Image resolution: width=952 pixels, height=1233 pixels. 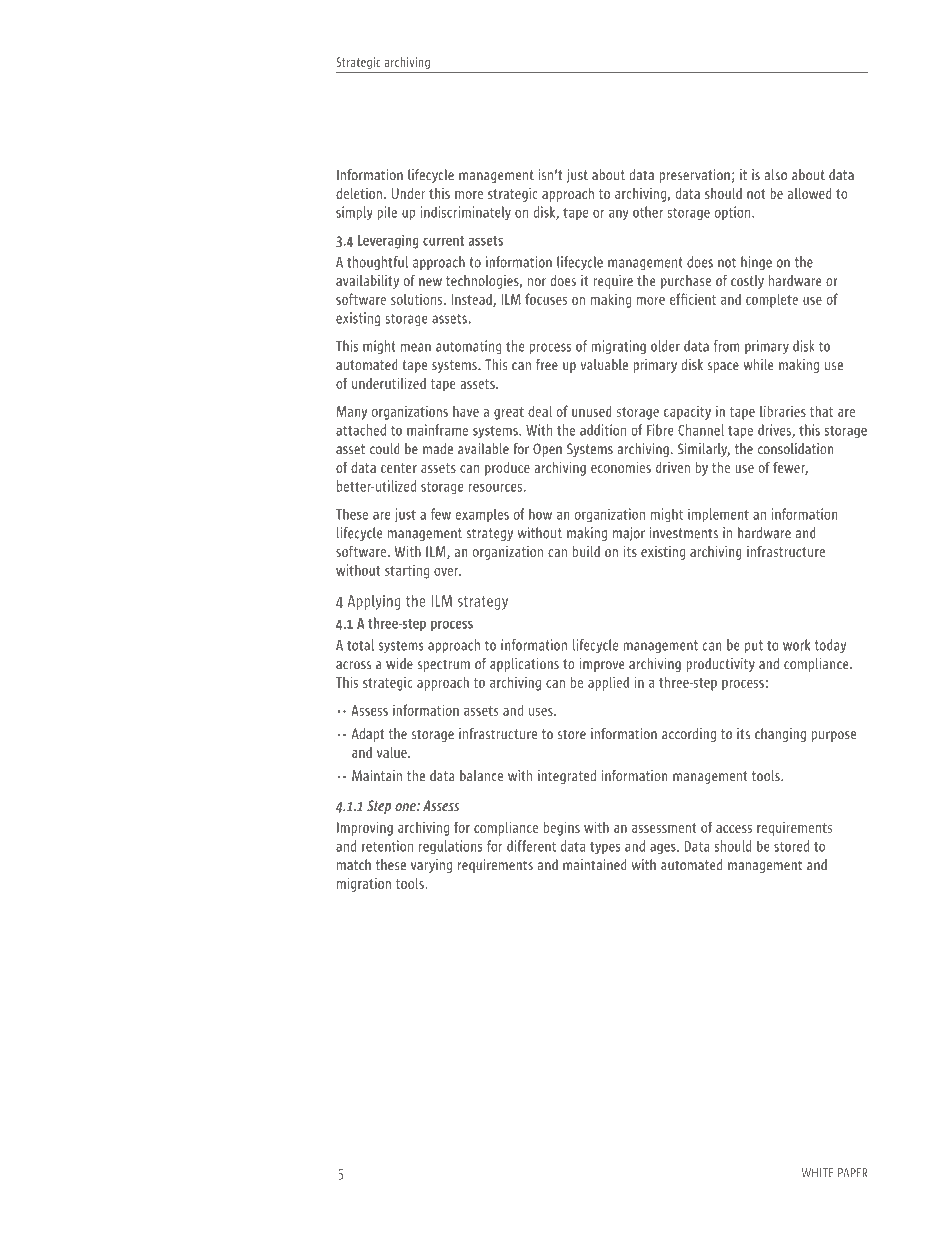 What do you see at coordinates (648, 212) in the screenshot?
I see `other` at bounding box center [648, 212].
